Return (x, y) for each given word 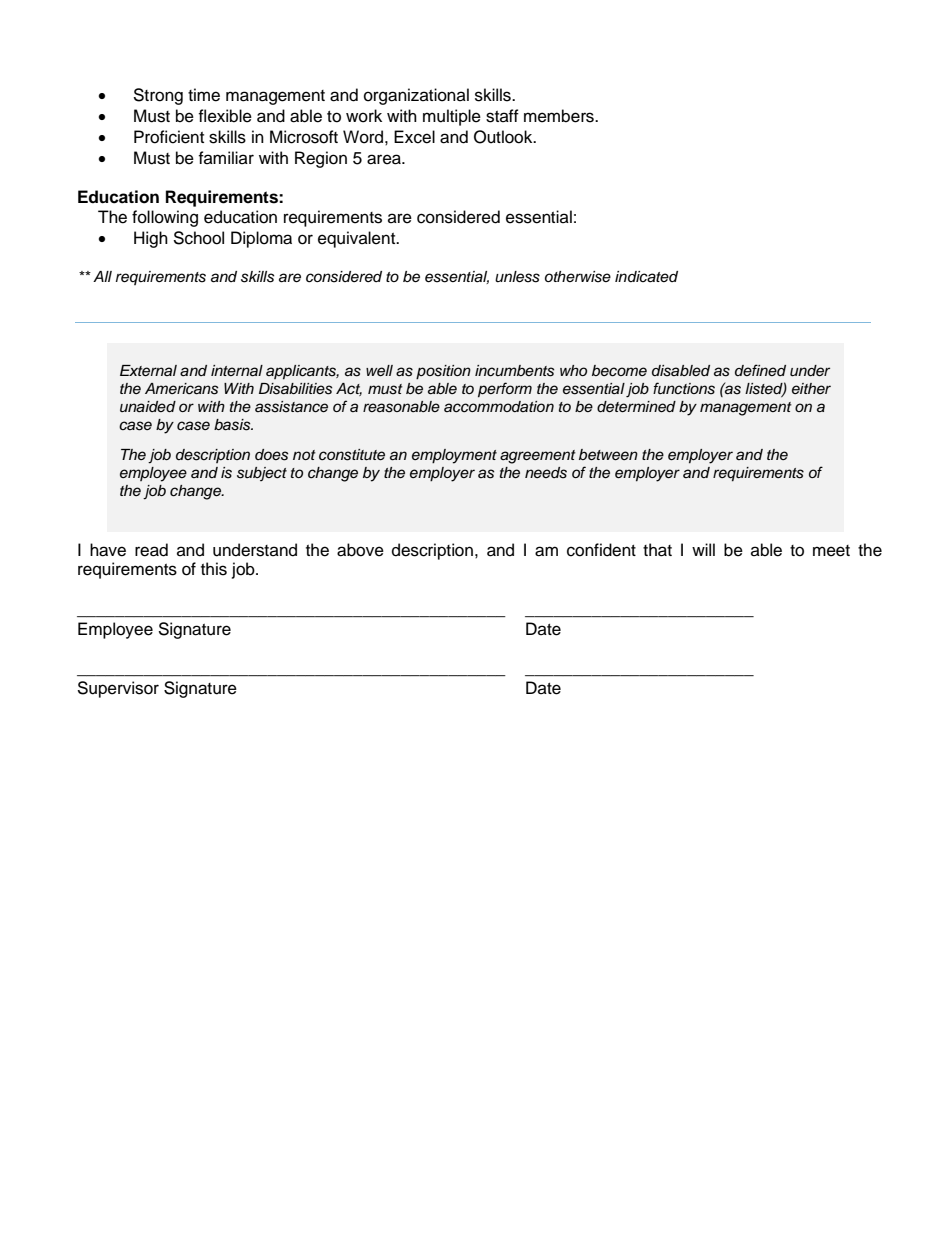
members (560, 116)
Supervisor (118, 689)
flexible (225, 116)
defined (760, 370)
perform (505, 390)
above (360, 550)
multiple (452, 117)
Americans (182, 389)
